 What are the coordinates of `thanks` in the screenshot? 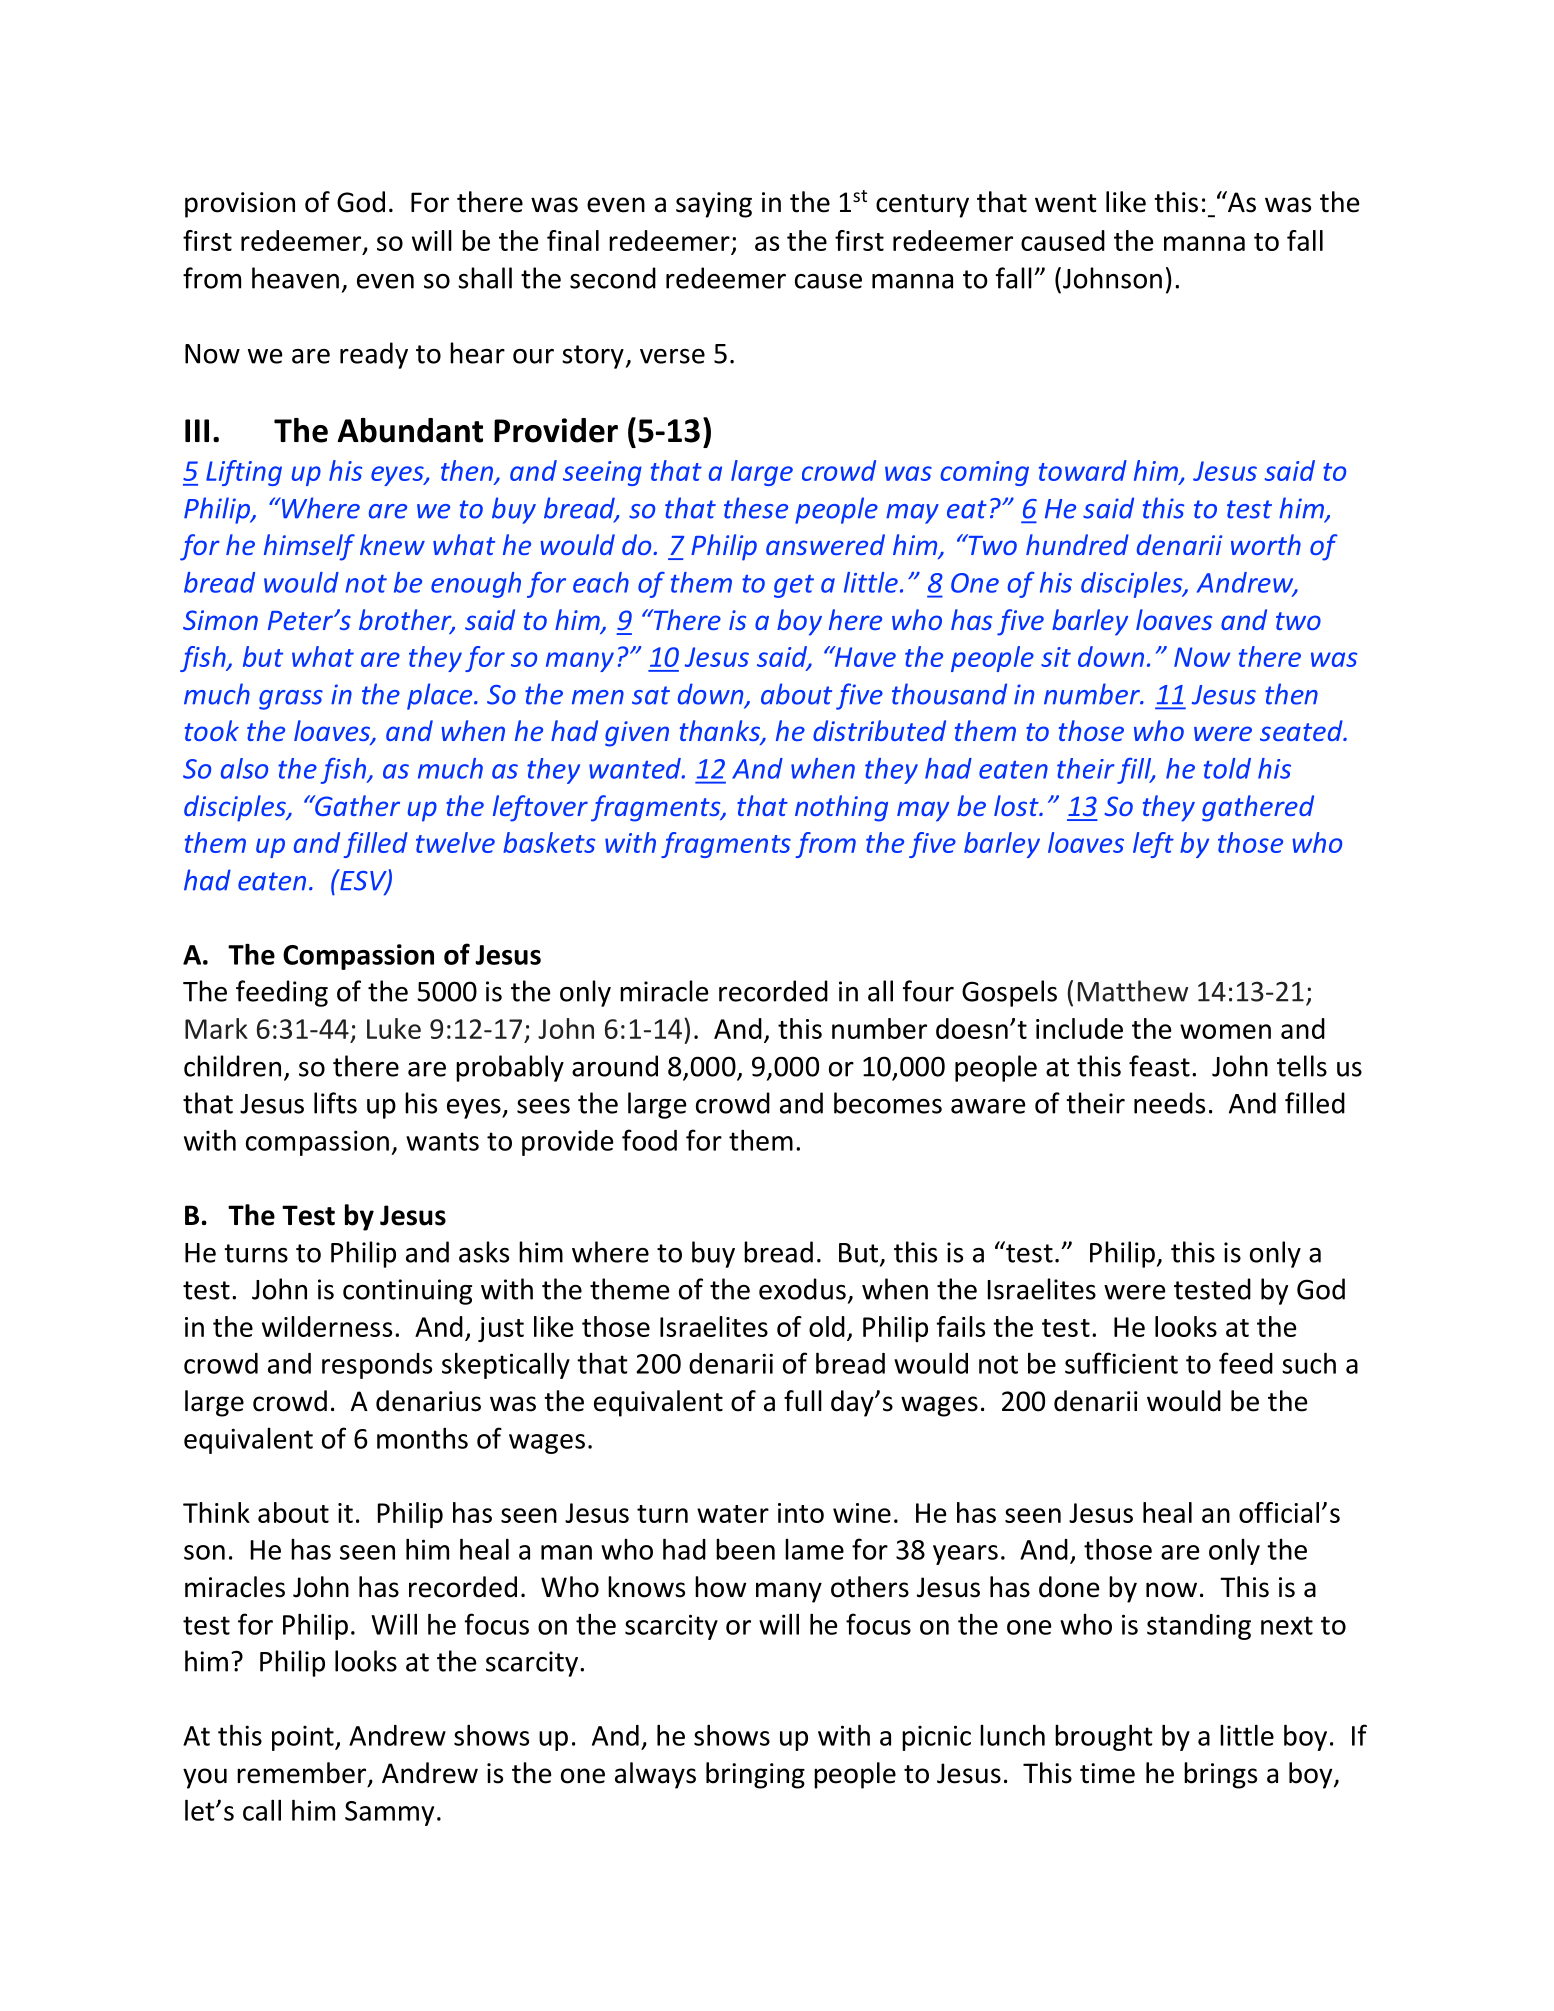 It's located at (721, 732).
